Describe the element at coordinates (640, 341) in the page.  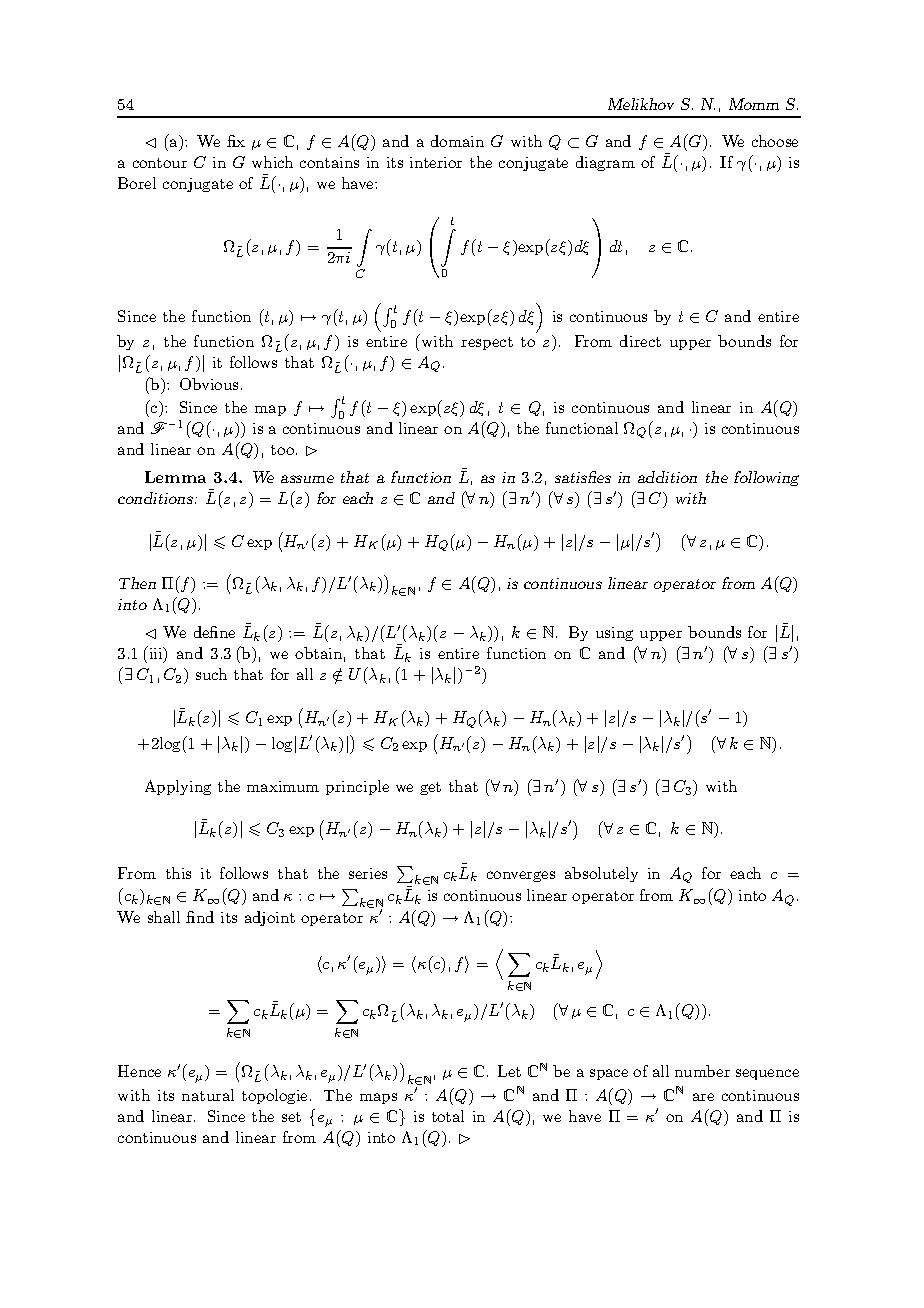
I see `direct` at that location.
